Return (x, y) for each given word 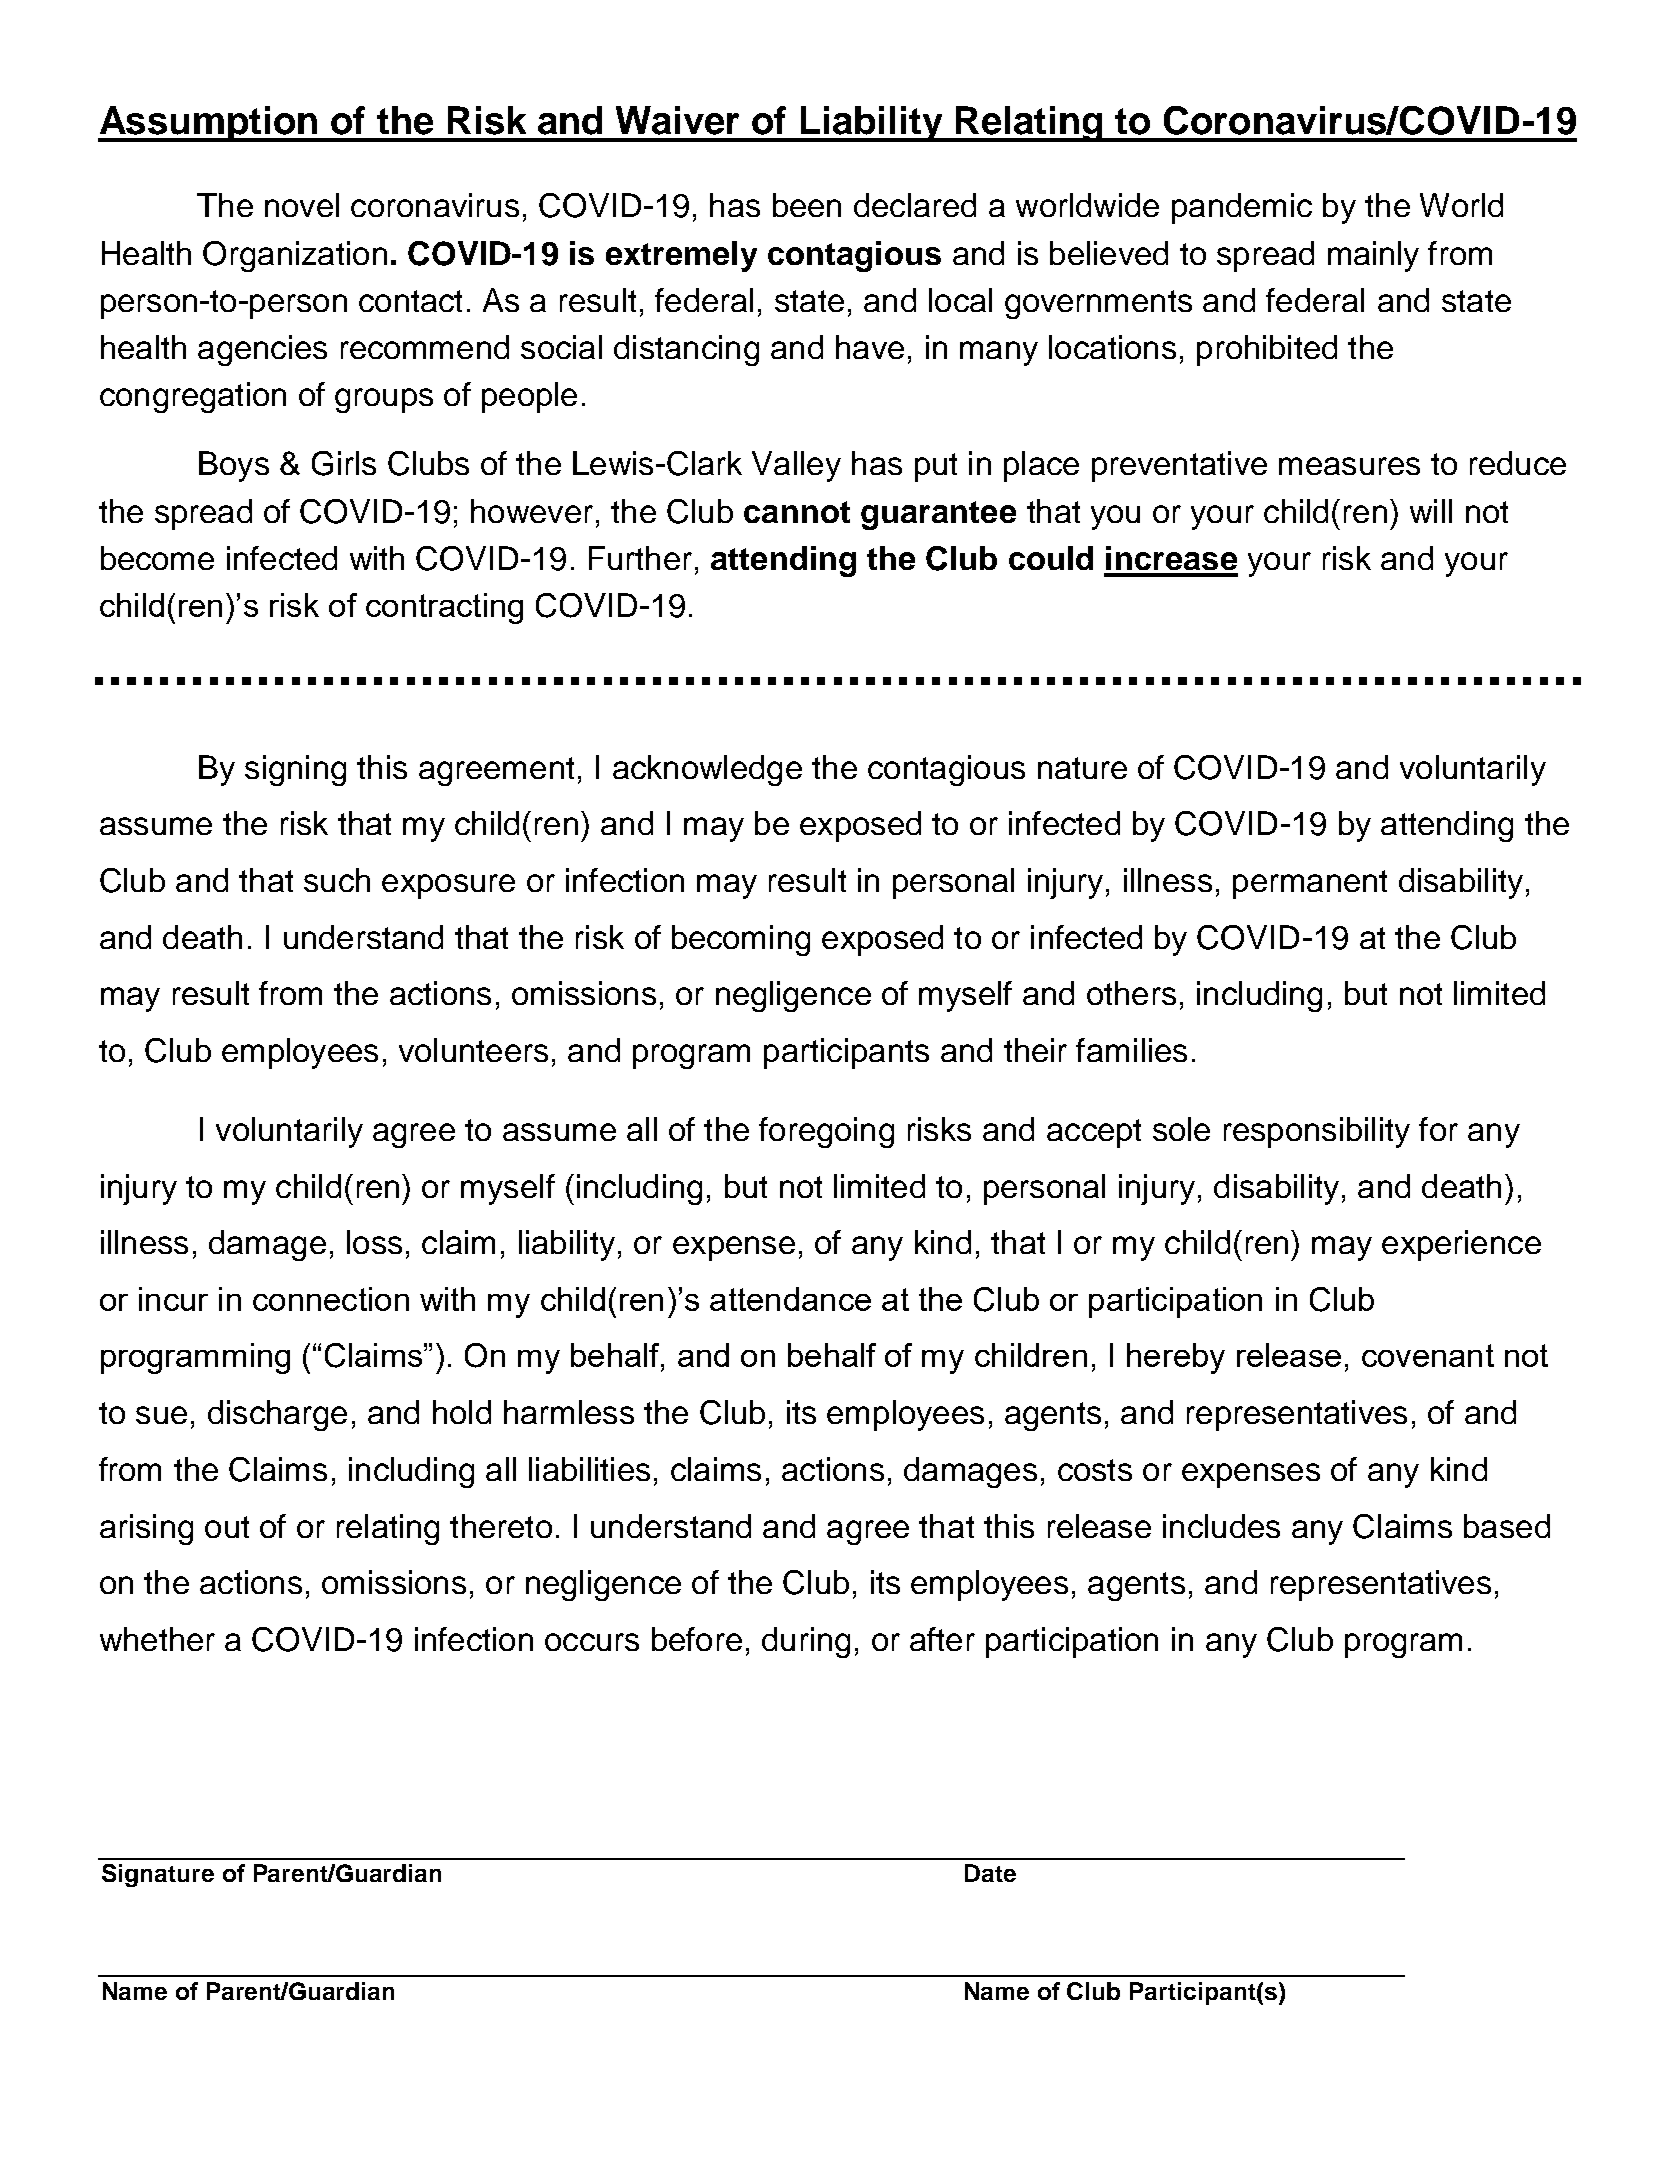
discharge (277, 1415)
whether (157, 1639)
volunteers (473, 1050)
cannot (797, 512)
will (1431, 511)
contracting (444, 608)
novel (302, 205)
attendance (790, 1299)
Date (990, 1873)
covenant (1428, 1355)
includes (1221, 1526)
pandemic (1242, 208)
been (807, 205)
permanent (1310, 884)
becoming (741, 940)
